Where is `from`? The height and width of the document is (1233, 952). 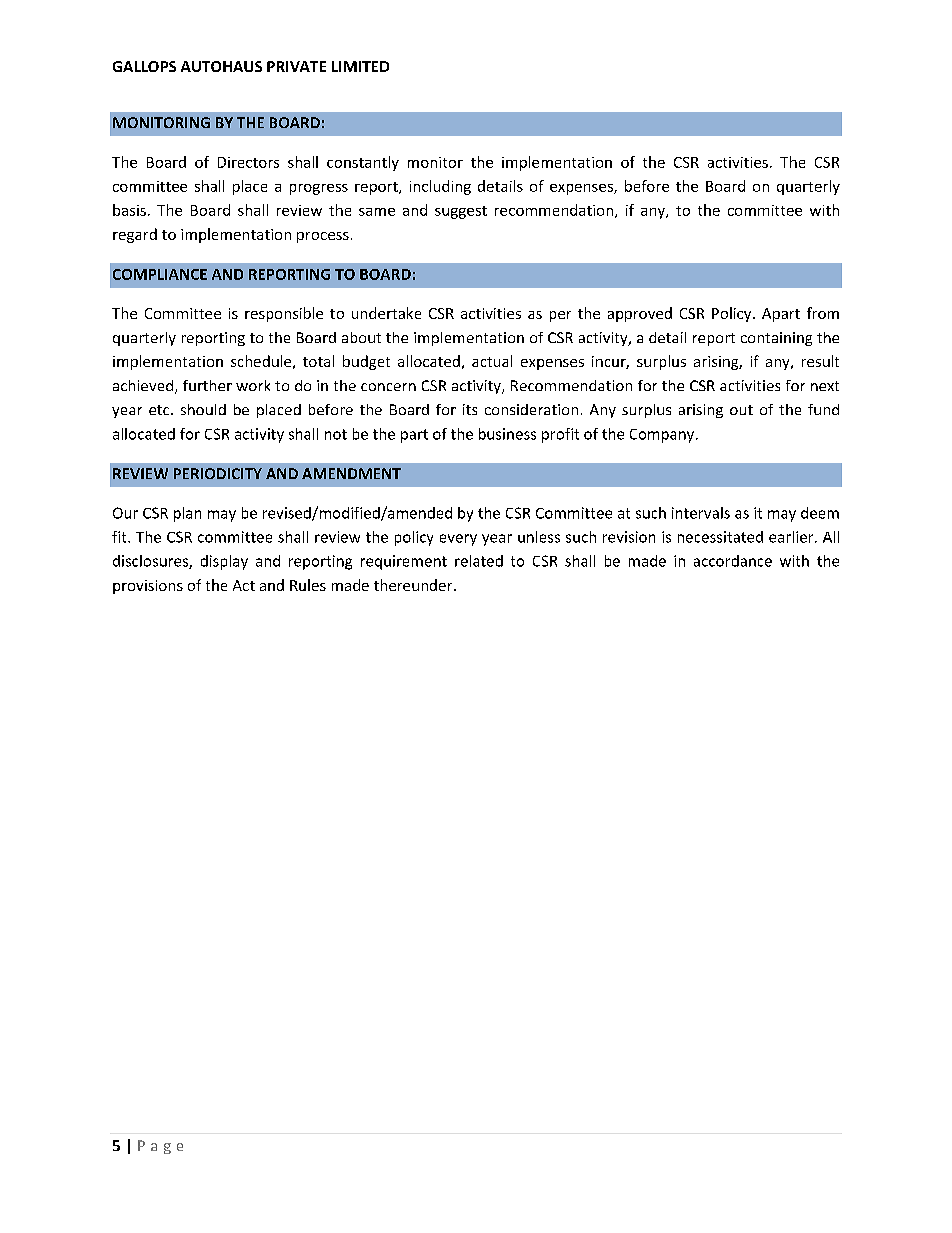 from is located at coordinates (823, 313).
